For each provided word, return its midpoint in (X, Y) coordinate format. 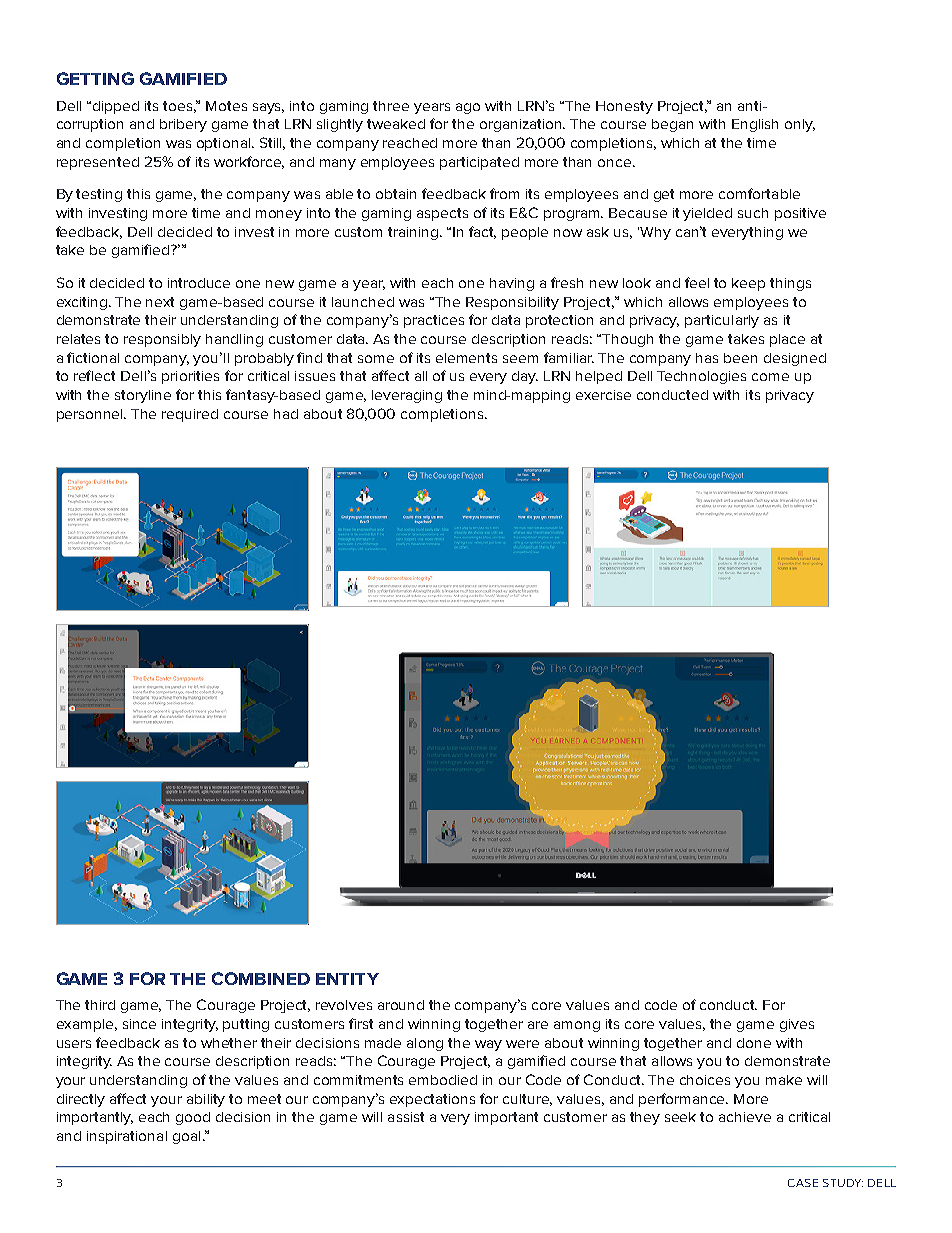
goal (186, 1137)
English (755, 125)
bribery (183, 125)
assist (406, 1117)
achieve (745, 1117)
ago (468, 108)
